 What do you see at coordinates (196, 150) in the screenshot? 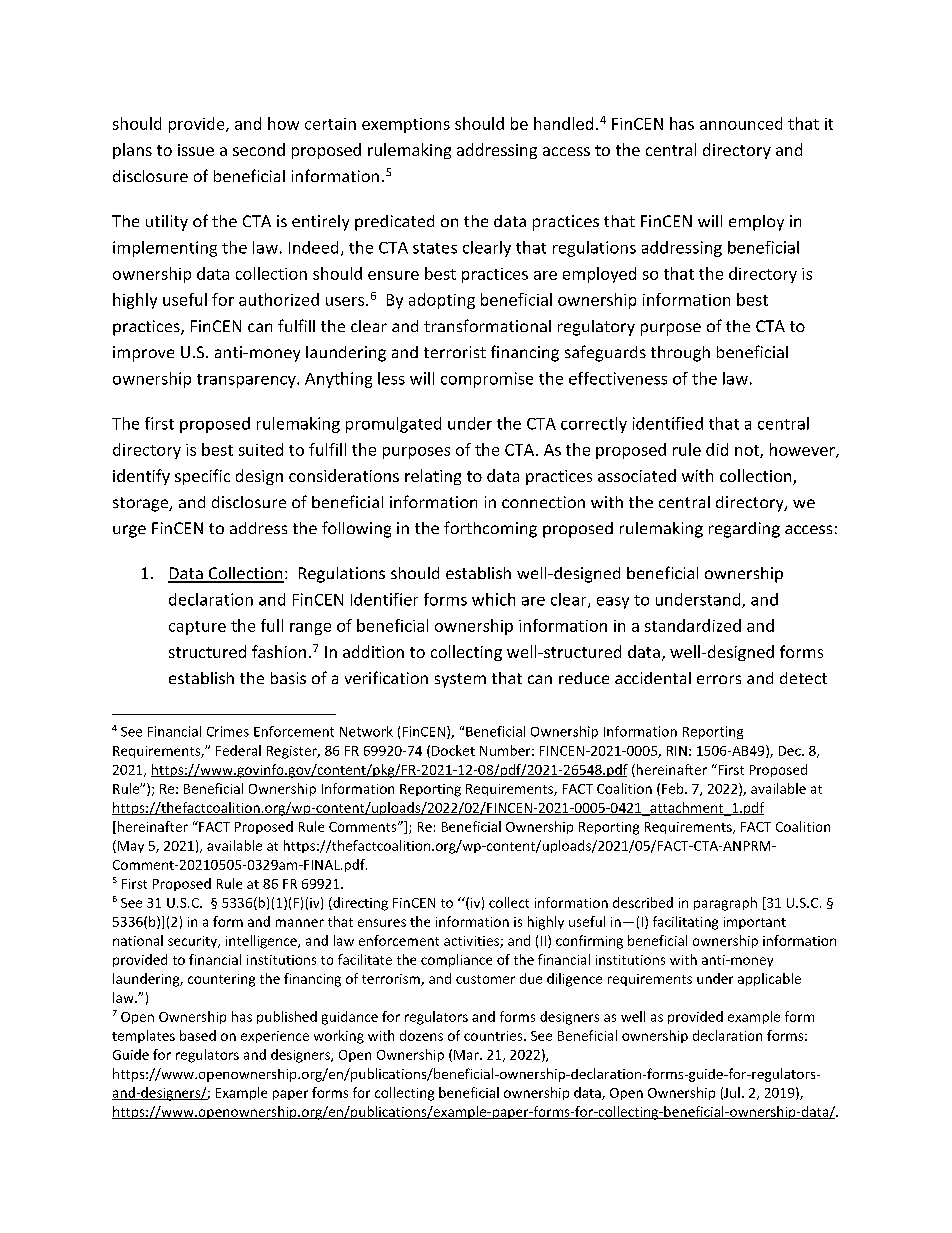
I see `issue` at bounding box center [196, 150].
